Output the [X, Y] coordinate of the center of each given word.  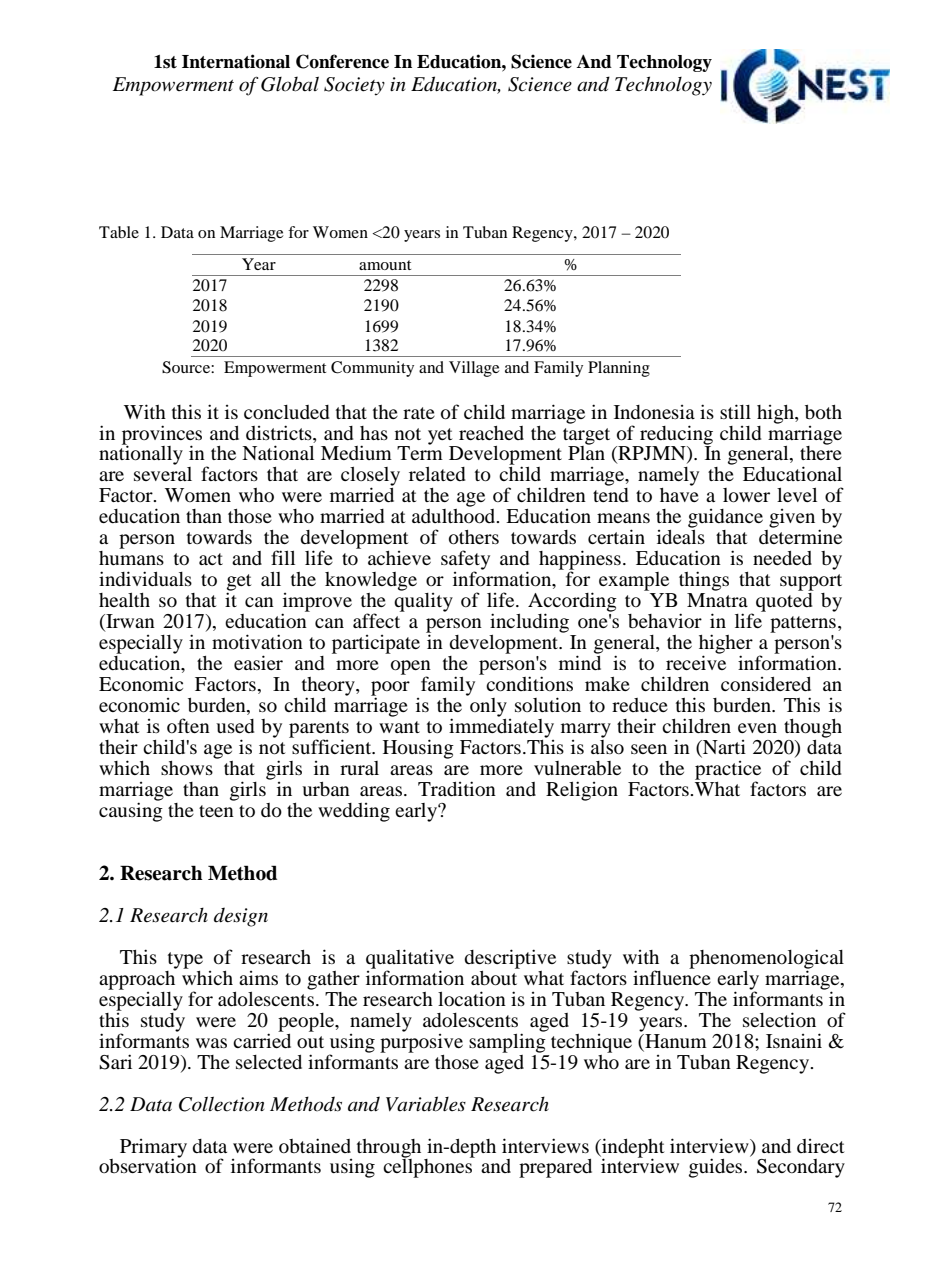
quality [423, 601]
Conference [342, 61]
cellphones [429, 1167]
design [241, 917]
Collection [221, 1104]
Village [474, 369]
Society [354, 86]
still [735, 411]
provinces [162, 436]
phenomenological [766, 960]
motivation [257, 642]
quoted [785, 601]
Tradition [457, 788]
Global [290, 84]
